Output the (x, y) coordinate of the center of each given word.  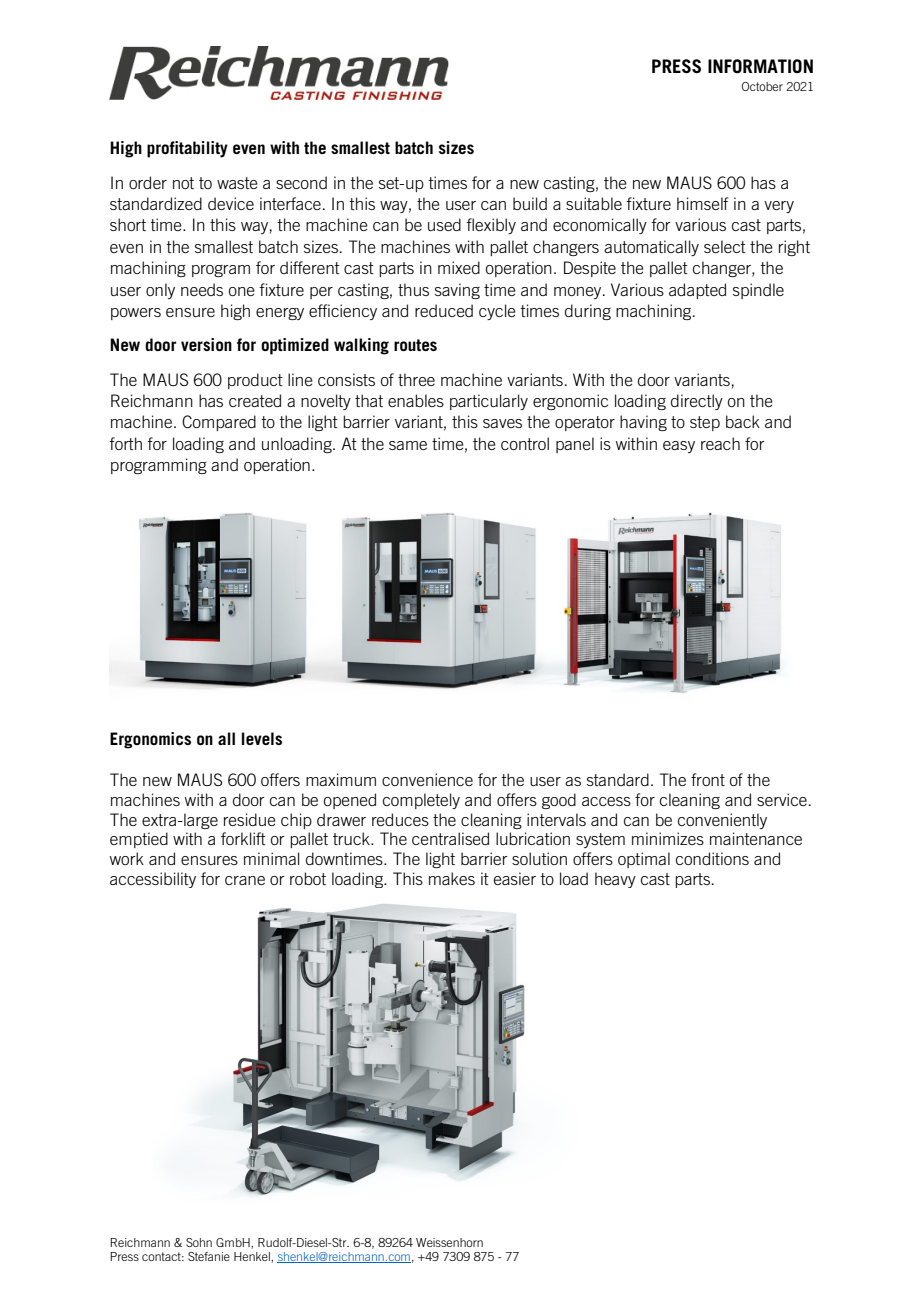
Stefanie (209, 1256)
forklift (243, 838)
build (530, 203)
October (762, 86)
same (408, 445)
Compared (219, 423)
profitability (187, 149)
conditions (712, 858)
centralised (450, 838)
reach (720, 443)
